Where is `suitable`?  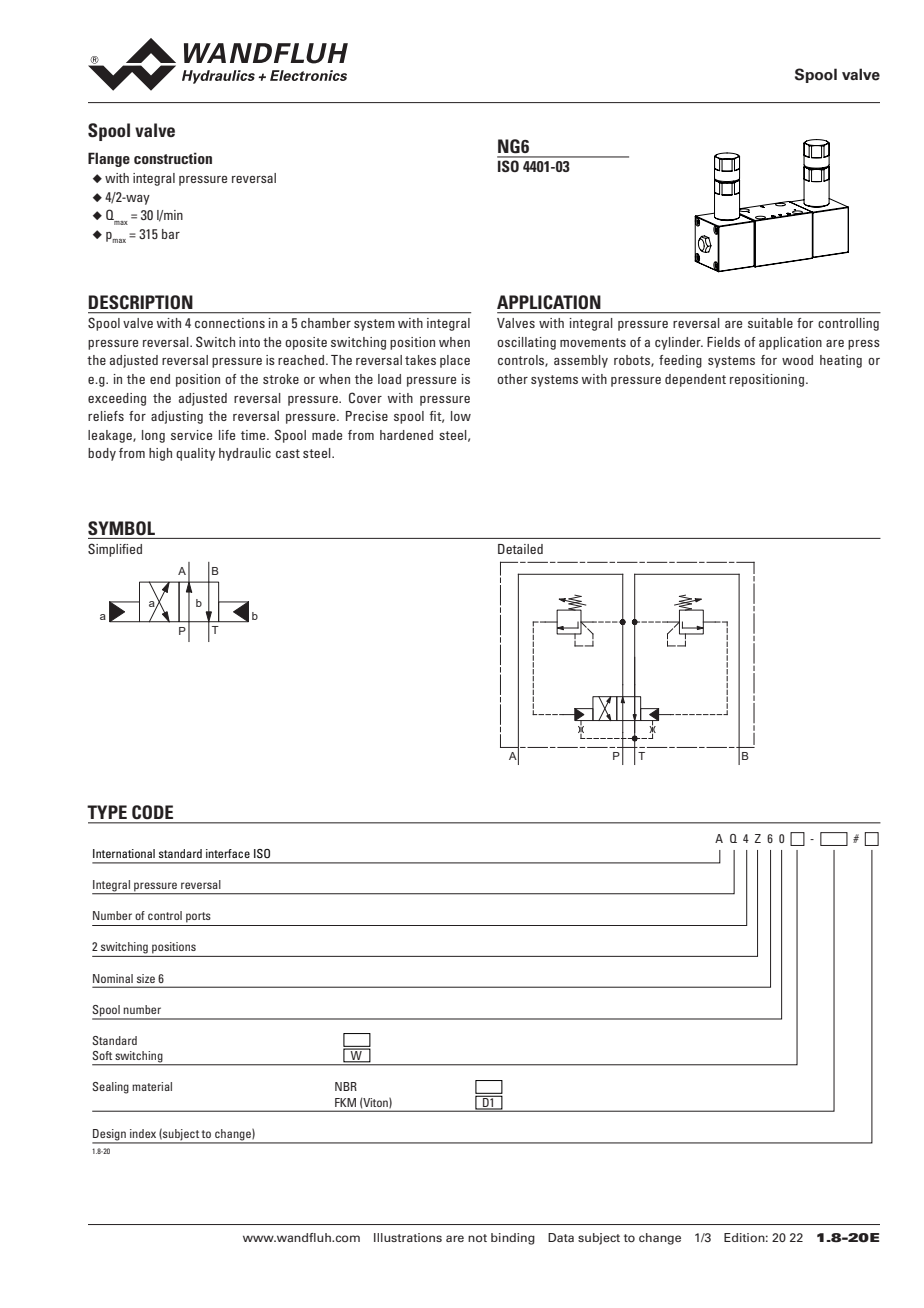 suitable is located at coordinates (770, 323).
